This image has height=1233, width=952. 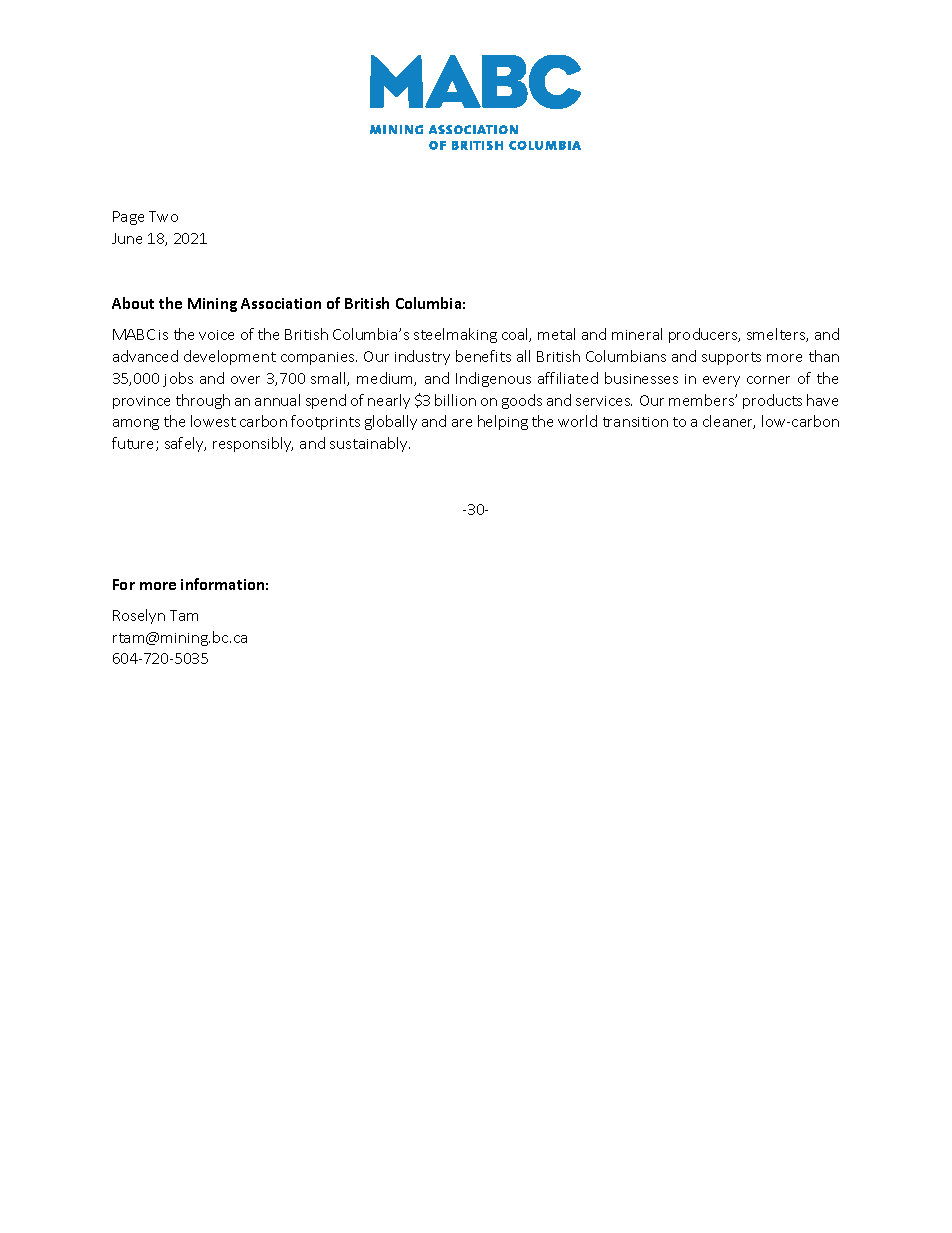 What do you see at coordinates (128, 218) in the image?
I see `Page` at bounding box center [128, 218].
